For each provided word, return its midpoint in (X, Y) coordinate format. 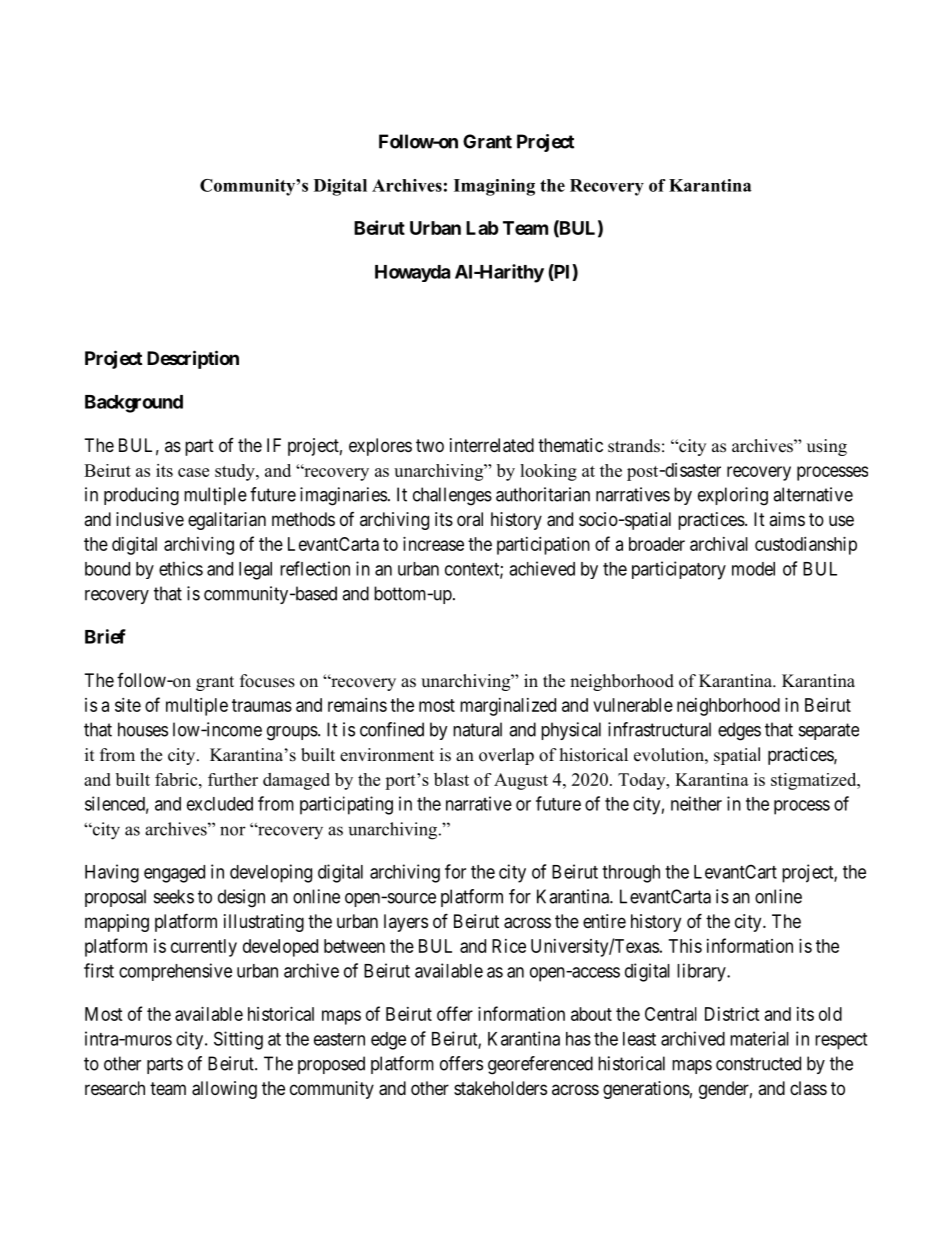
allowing (224, 1090)
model (753, 569)
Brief (105, 636)
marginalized (508, 707)
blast (451, 779)
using (827, 447)
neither (696, 803)
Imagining (494, 187)
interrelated (492, 445)
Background (134, 404)
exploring (733, 496)
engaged (174, 874)
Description (193, 359)
